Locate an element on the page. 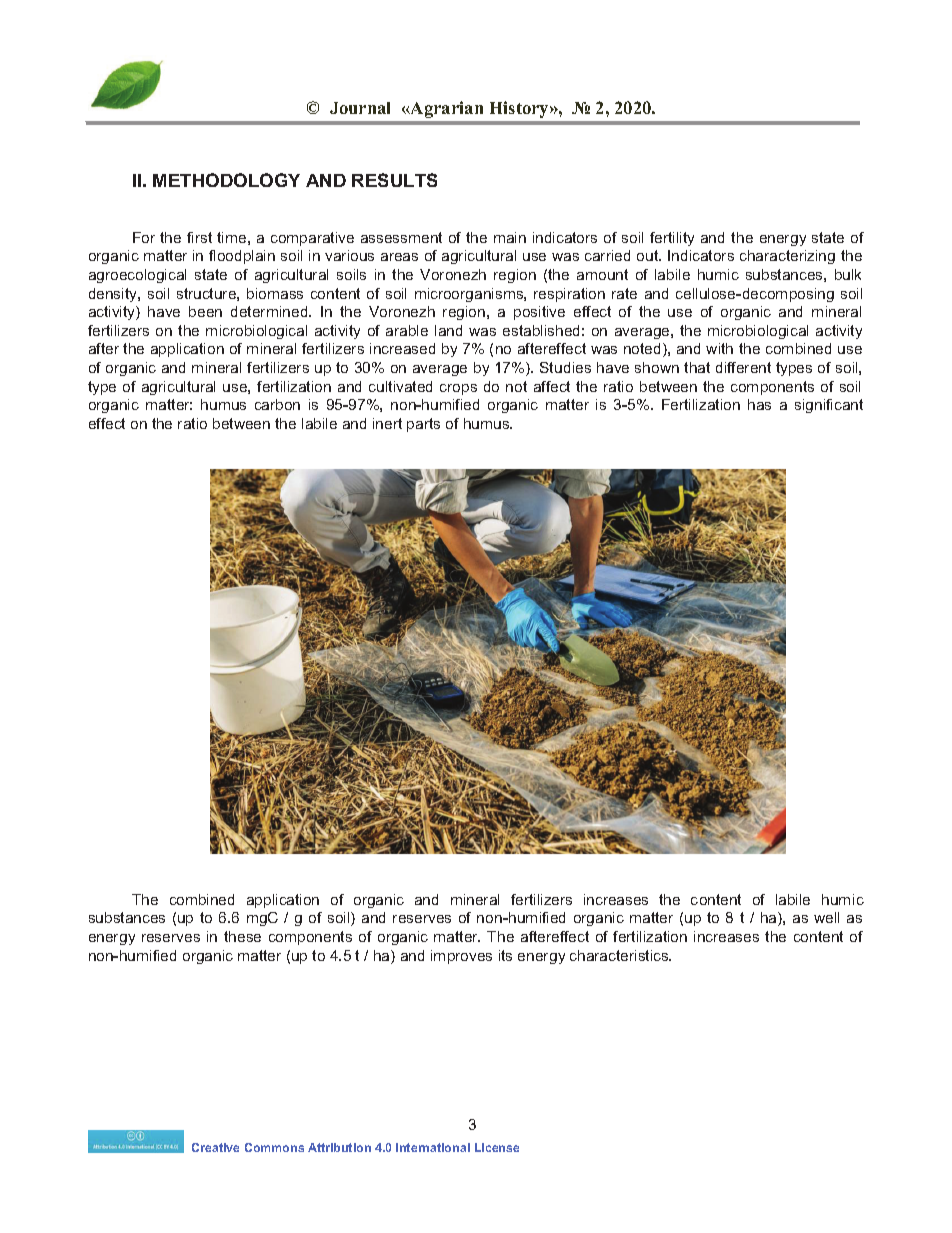  characteristics is located at coordinates (620, 955).
